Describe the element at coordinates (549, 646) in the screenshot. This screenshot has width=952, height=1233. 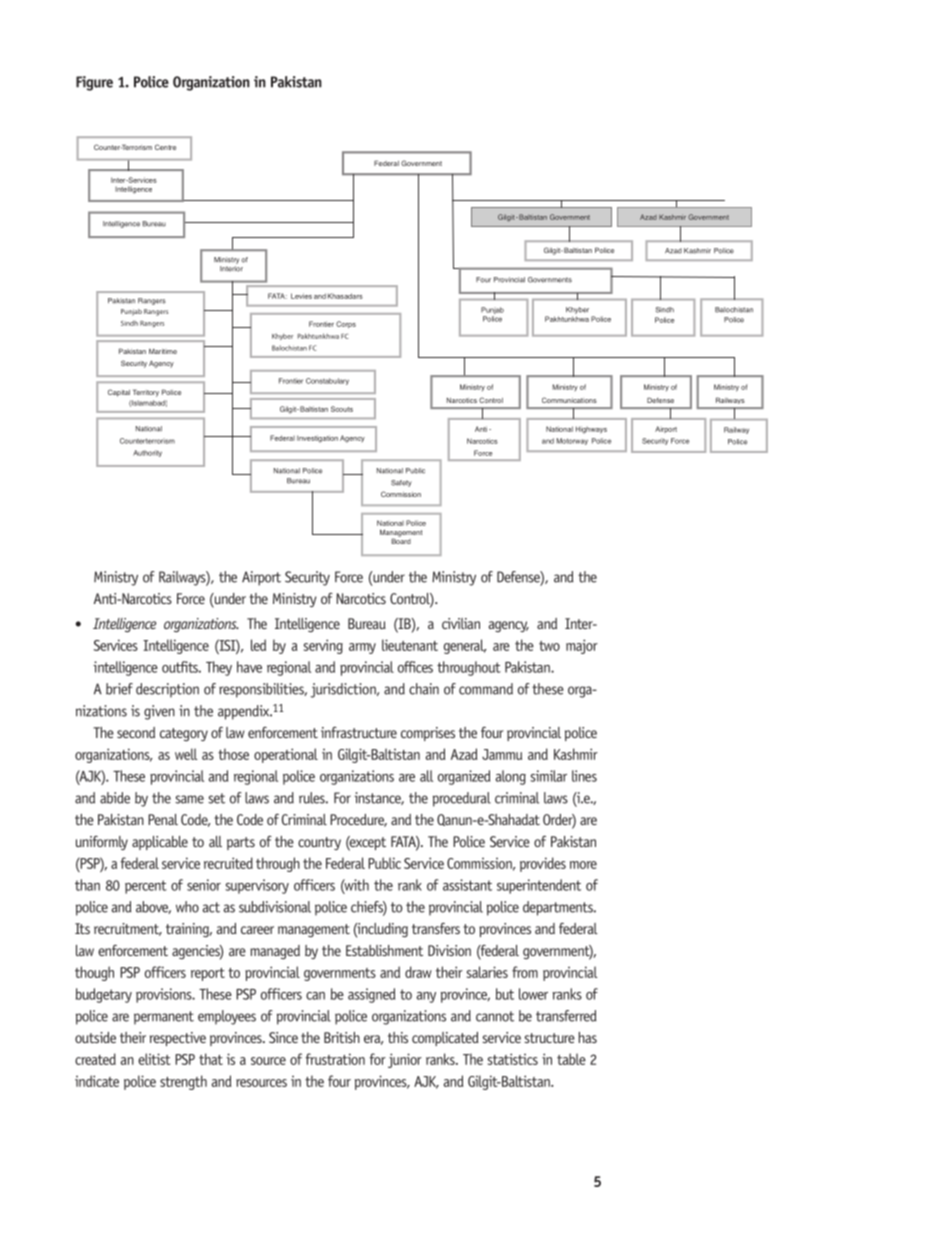
I see `two` at that location.
